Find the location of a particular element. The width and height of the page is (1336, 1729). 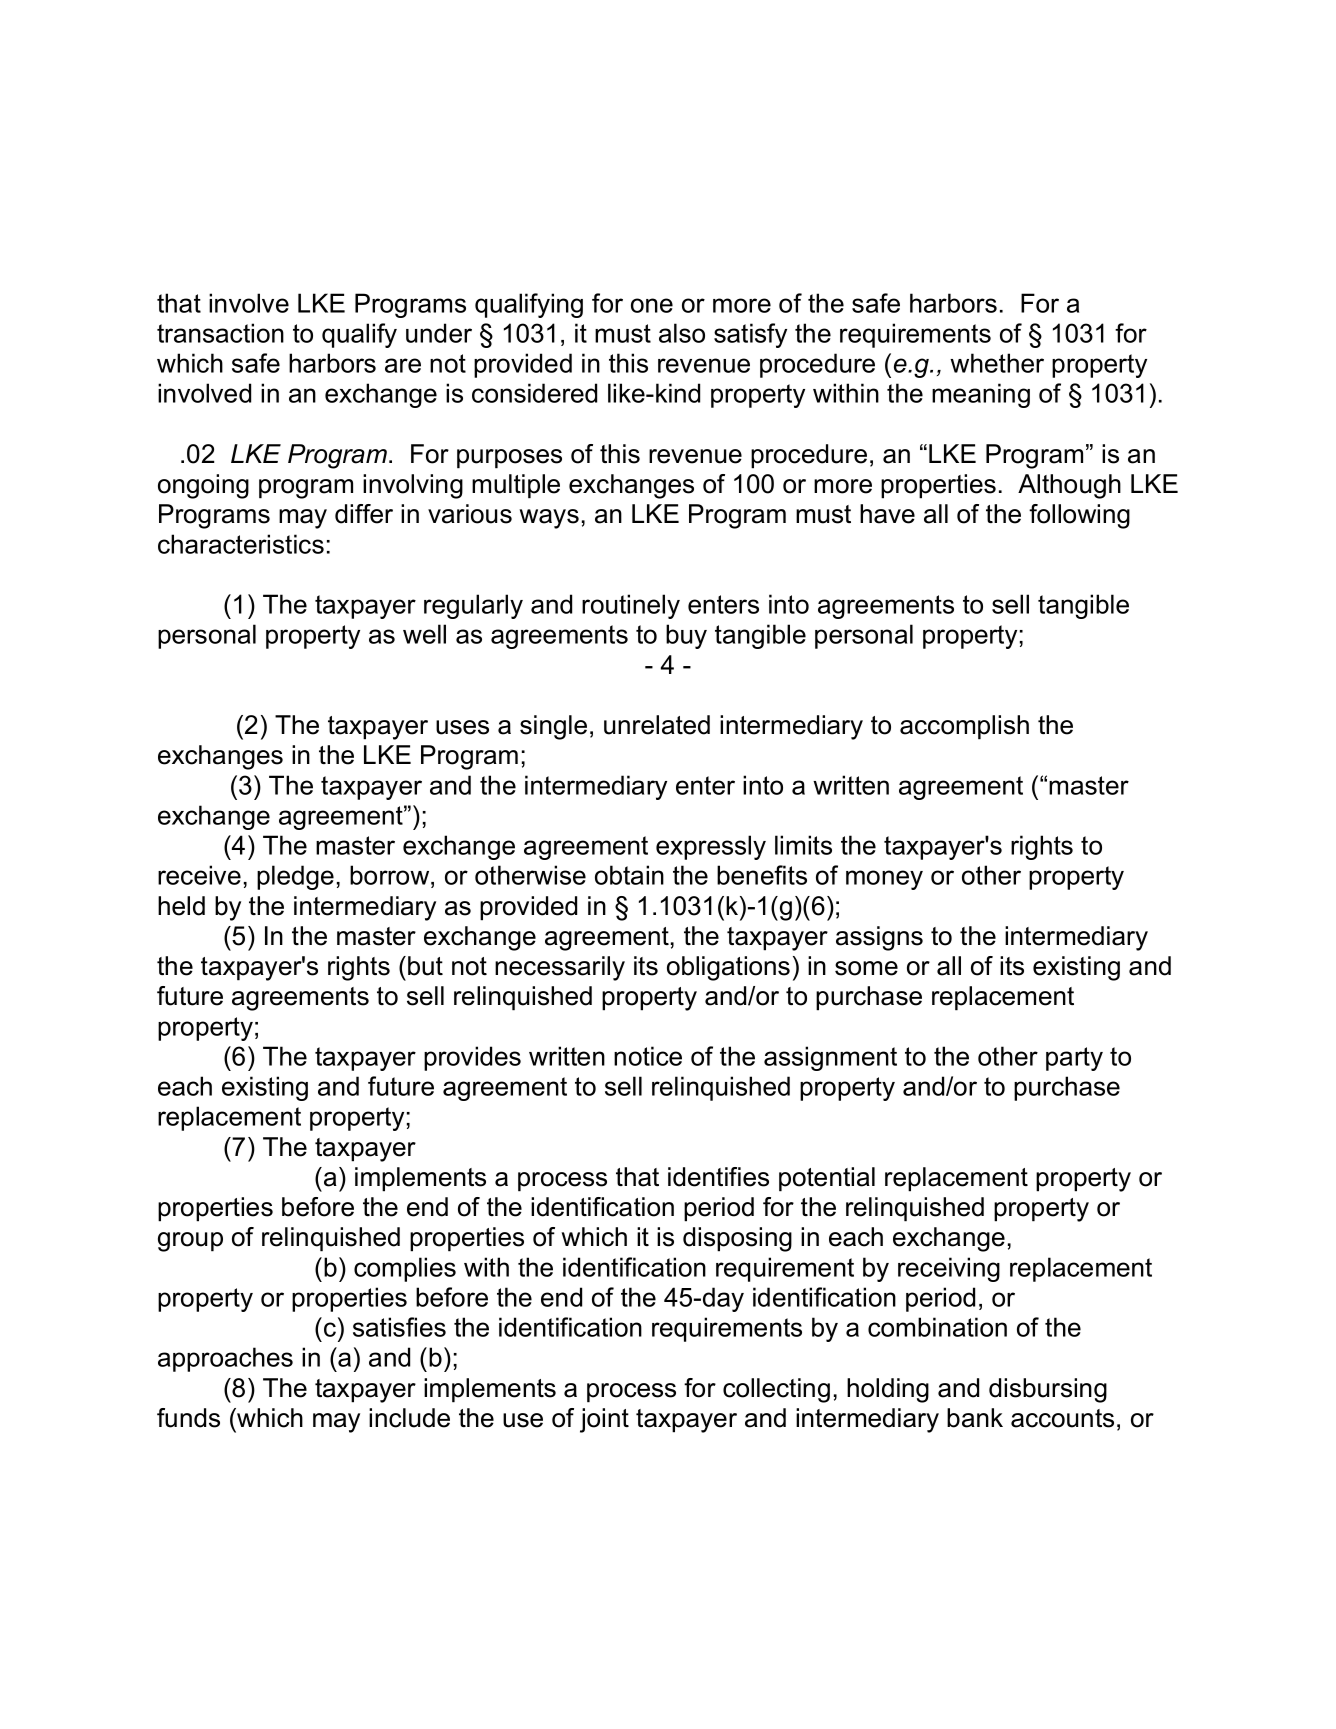

transaction is located at coordinates (220, 333).
